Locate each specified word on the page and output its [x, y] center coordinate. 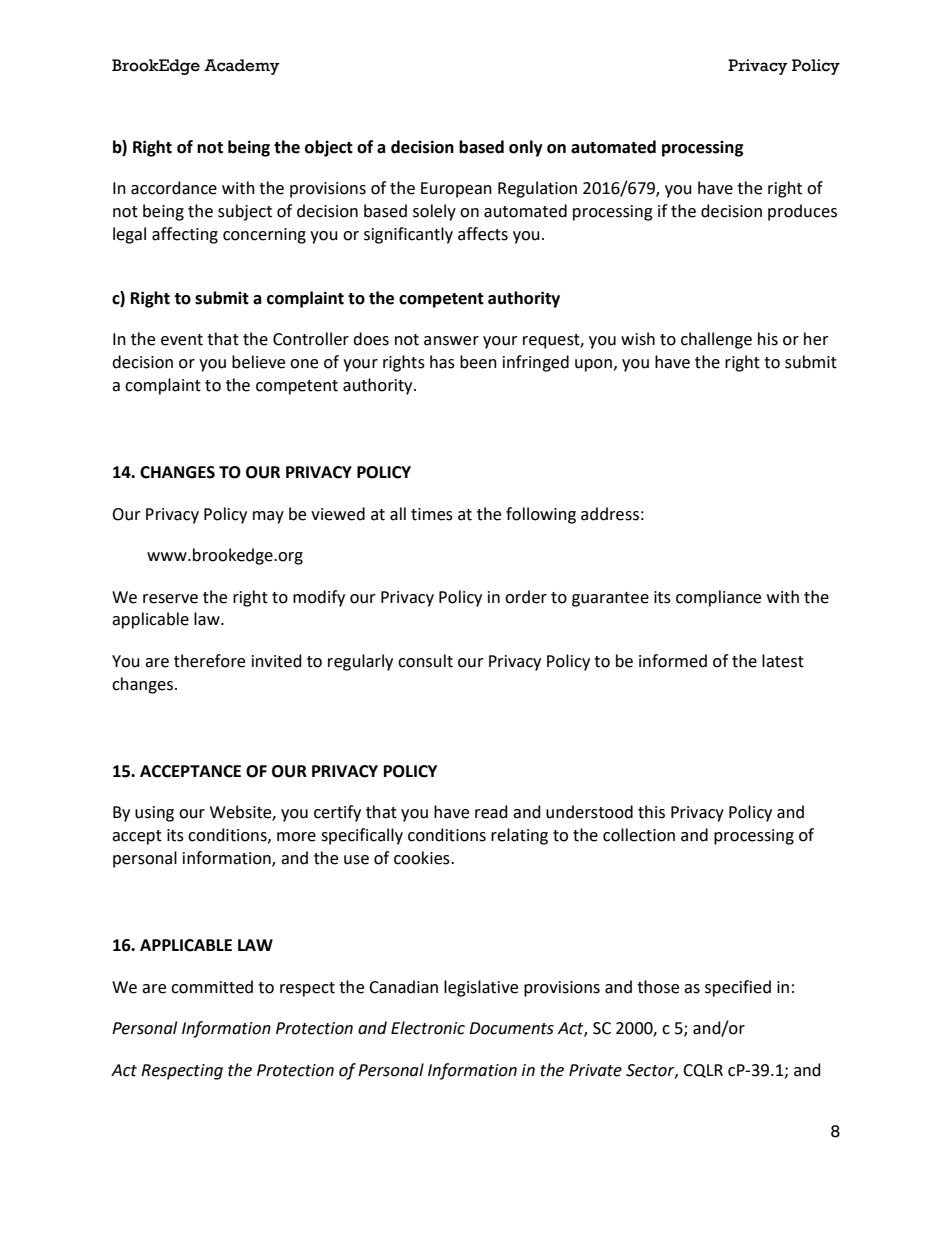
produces [802, 212]
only [526, 148]
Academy [242, 67]
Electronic [428, 1028]
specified [738, 988]
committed [212, 987]
